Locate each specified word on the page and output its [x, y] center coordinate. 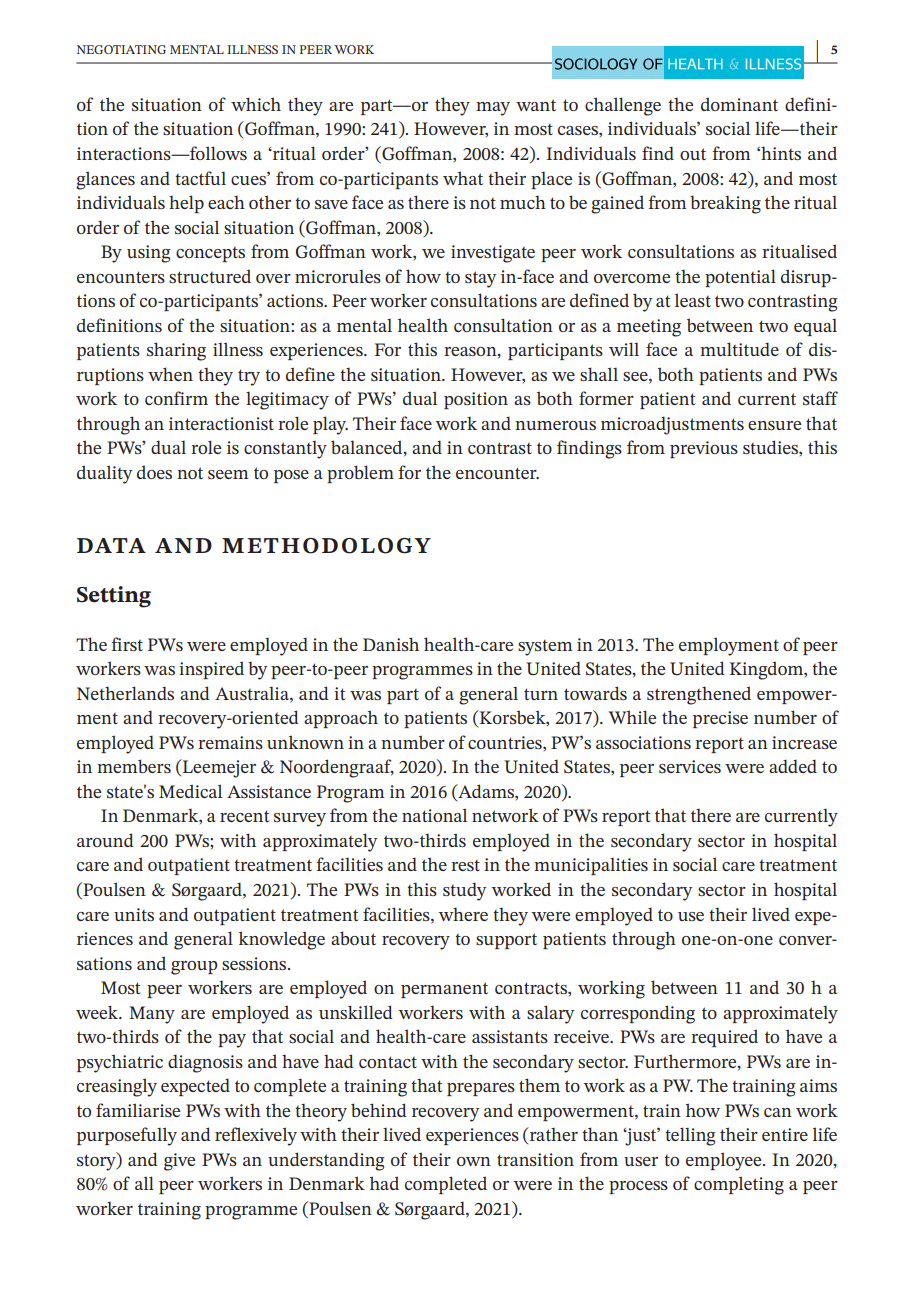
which [256, 104]
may [493, 109]
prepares [481, 1089]
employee [725, 1161]
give [179, 1162]
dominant [739, 104]
